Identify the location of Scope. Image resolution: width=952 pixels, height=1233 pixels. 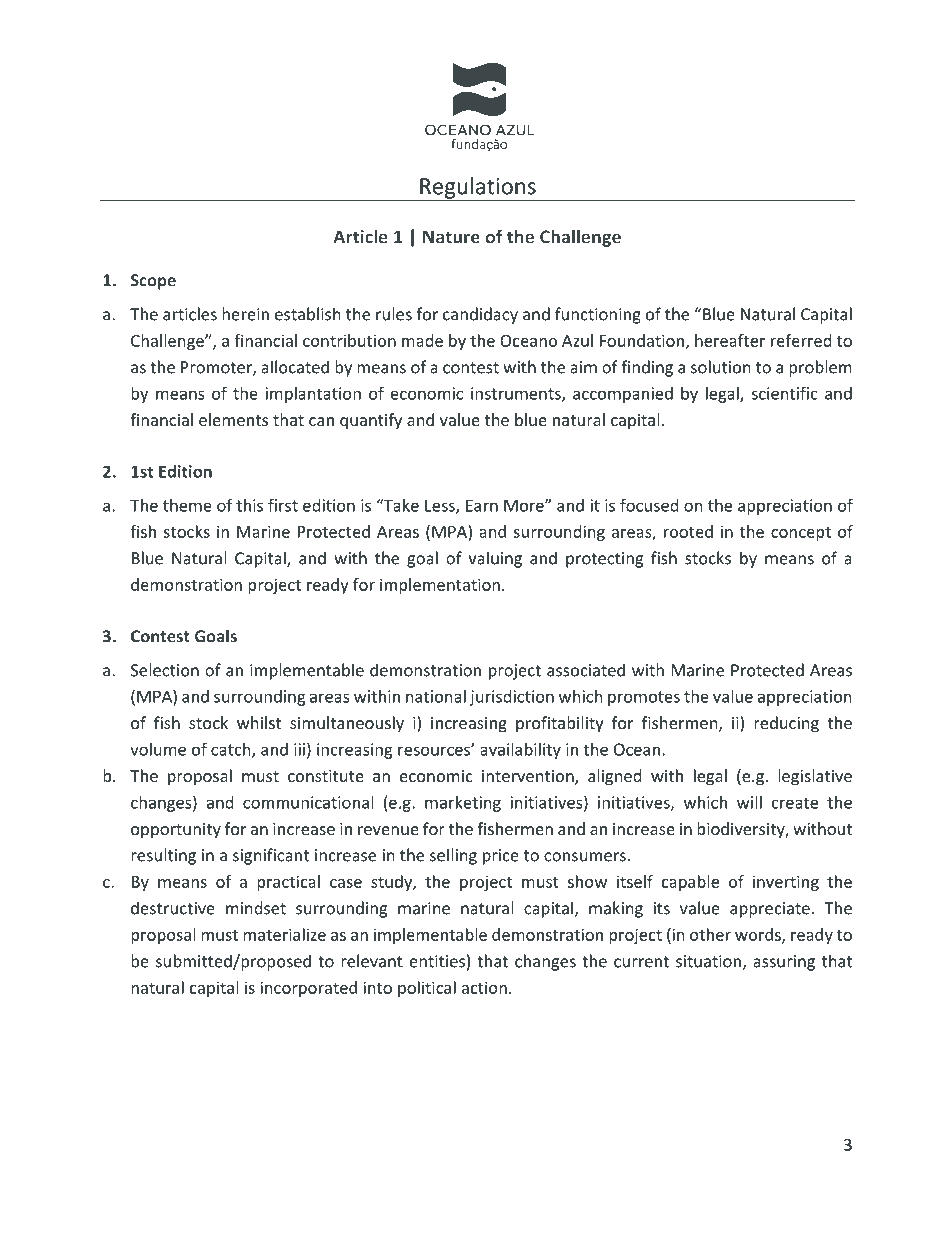
(153, 282).
